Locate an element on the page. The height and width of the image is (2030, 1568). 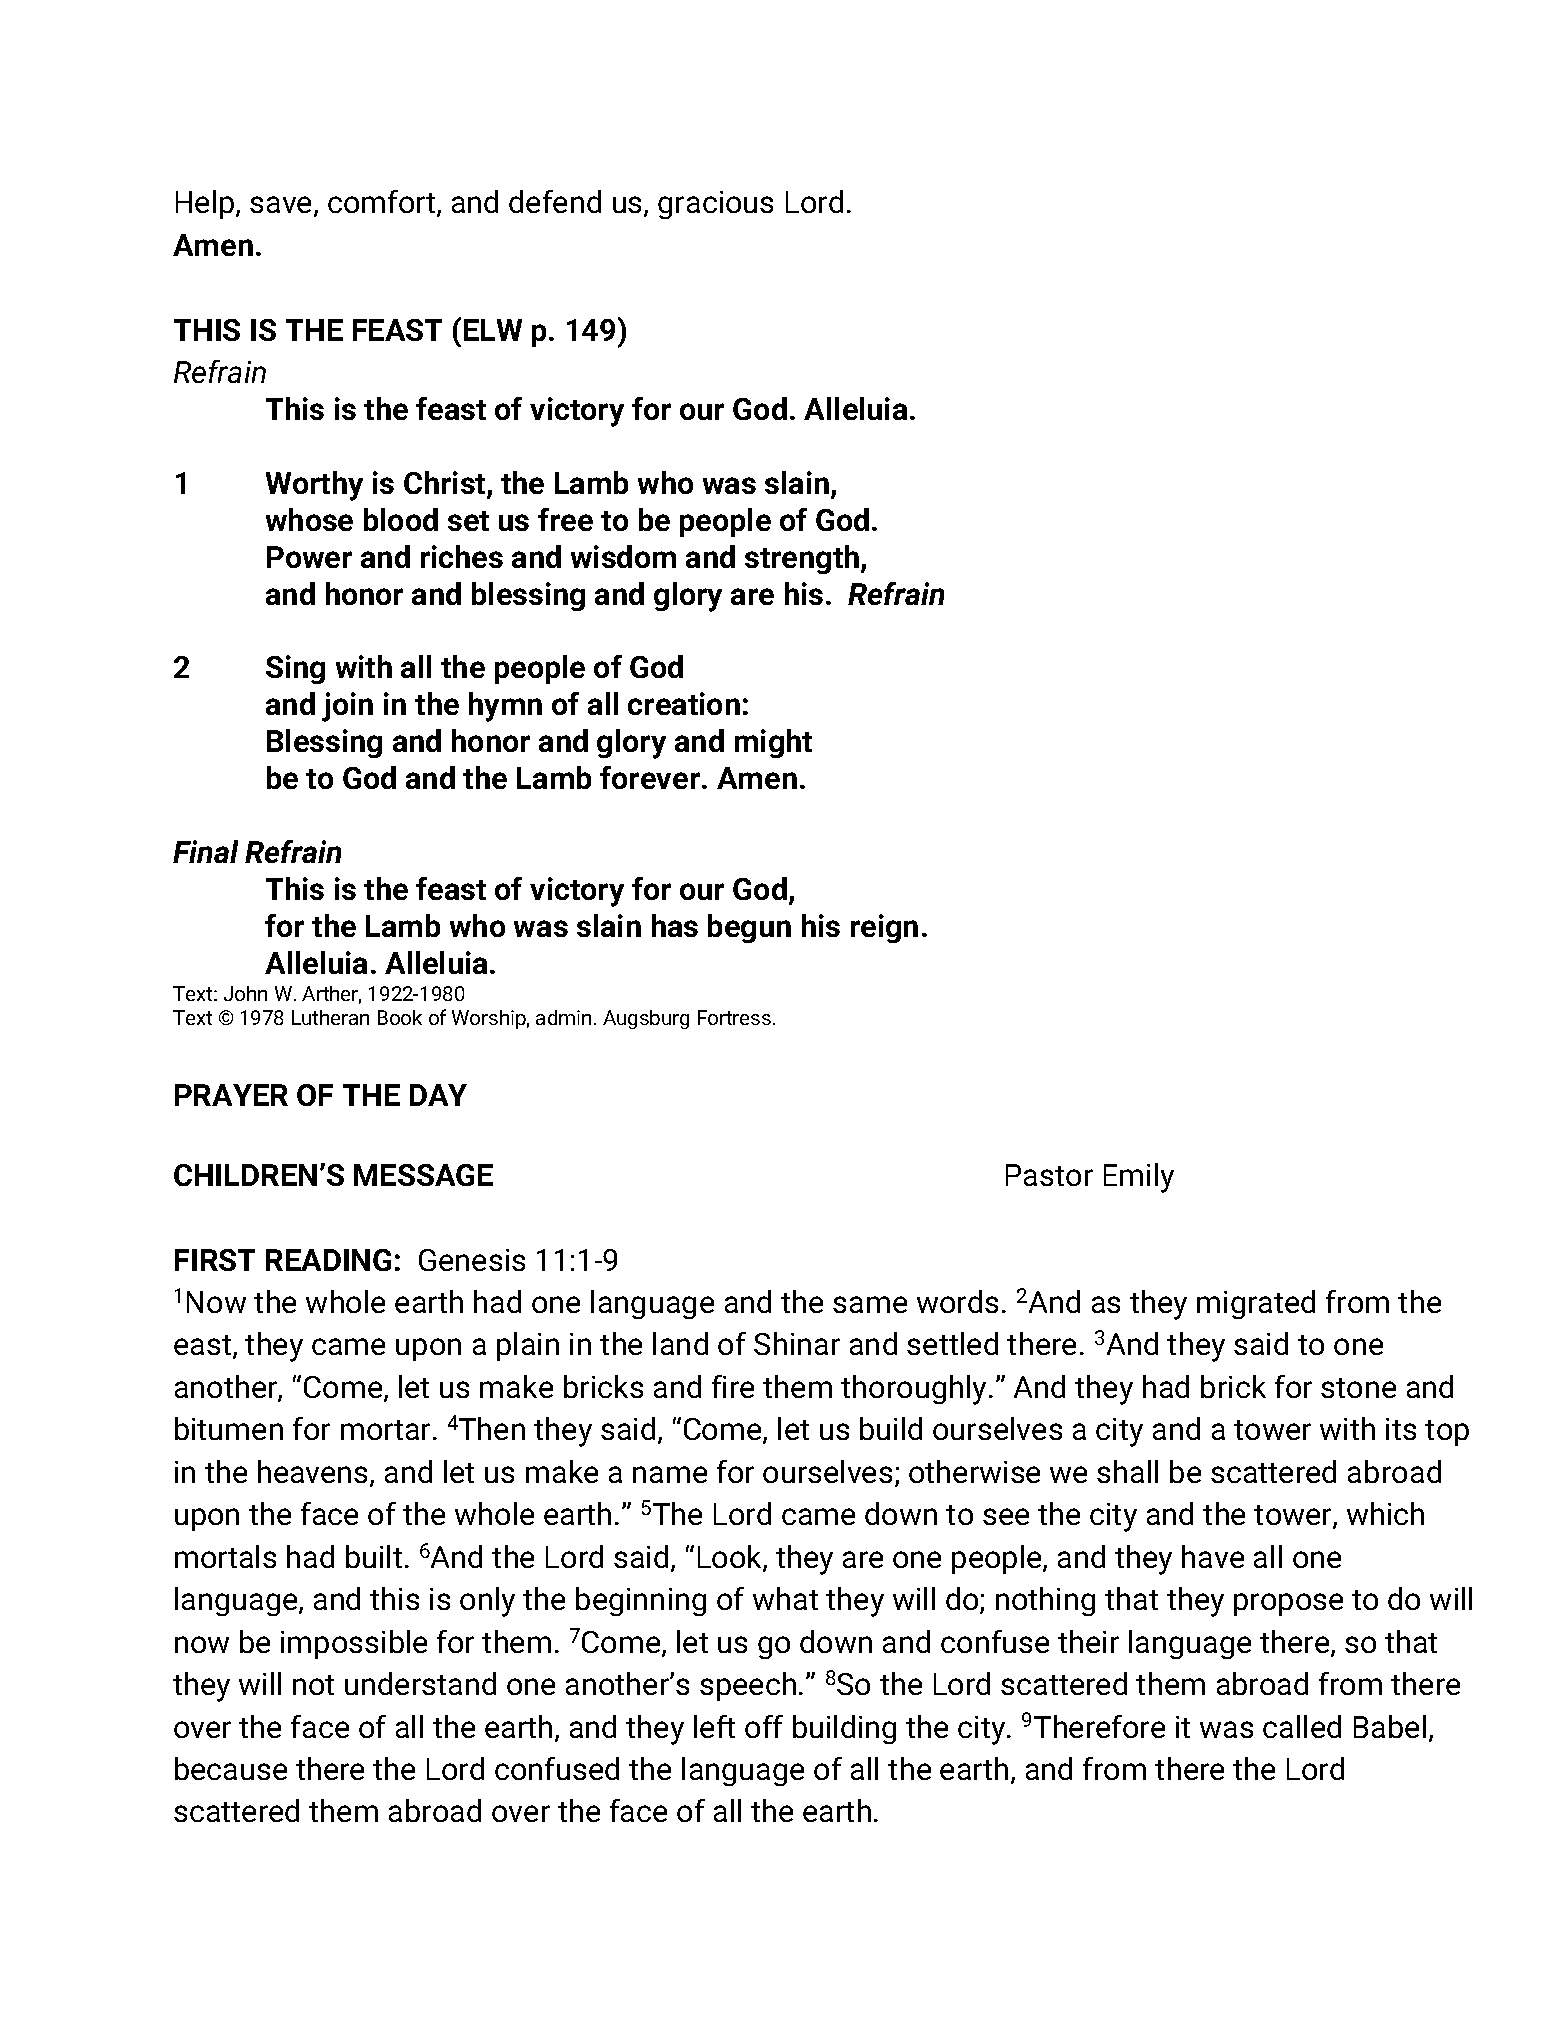
Fortress is located at coordinates (734, 1017).
